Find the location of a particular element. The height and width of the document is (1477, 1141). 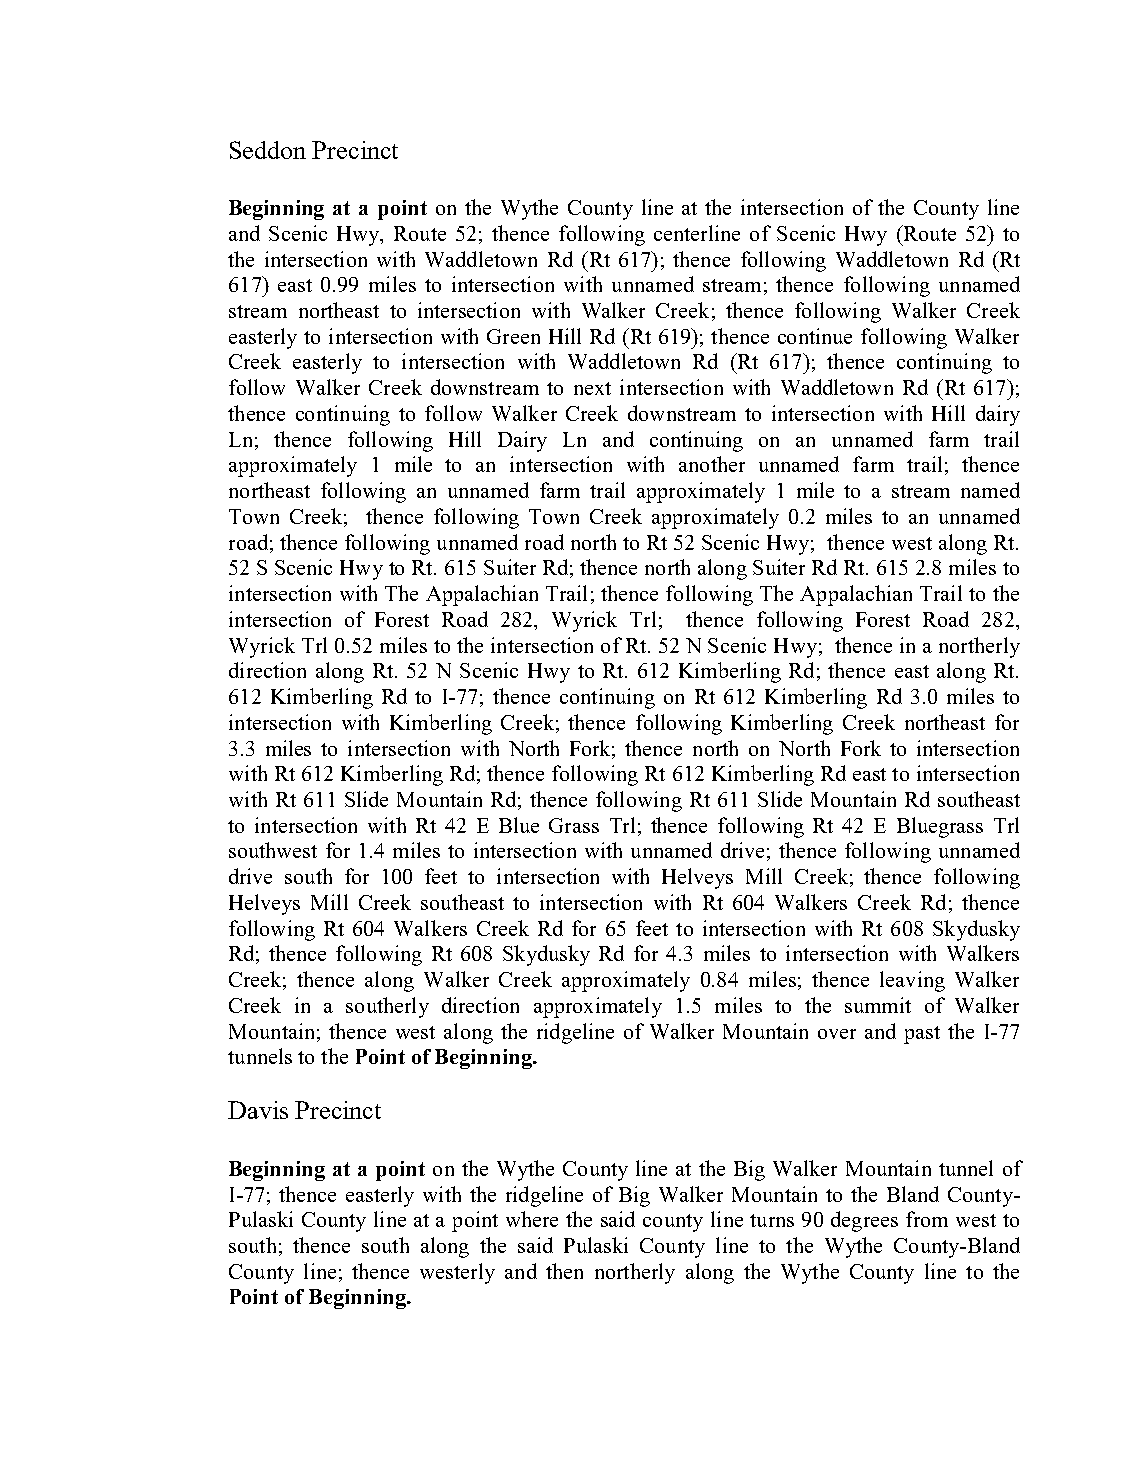

degrees is located at coordinates (864, 1221).
